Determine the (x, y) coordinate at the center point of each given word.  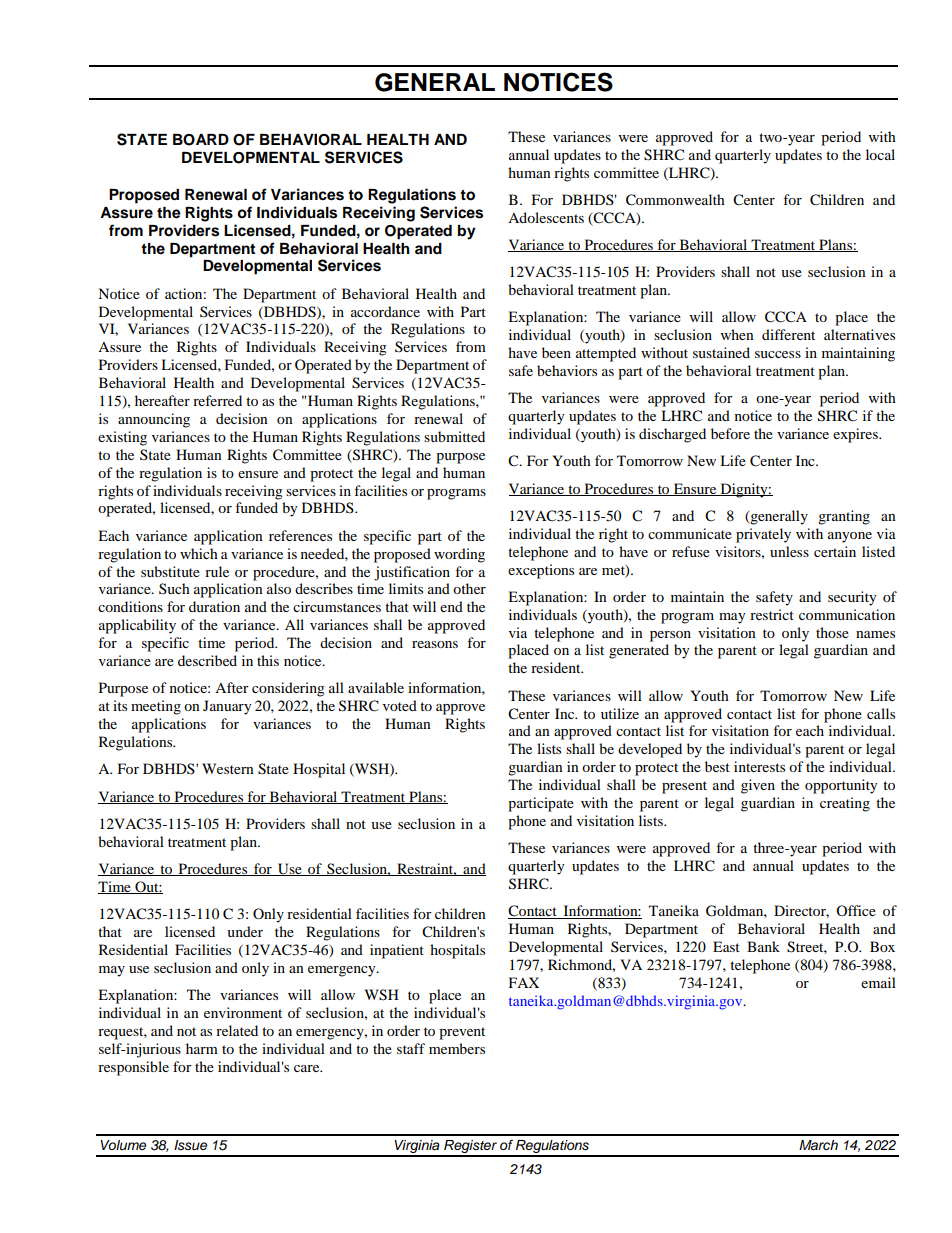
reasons (435, 644)
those (832, 632)
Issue (190, 1145)
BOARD (201, 140)
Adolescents (546, 217)
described (207, 660)
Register (470, 1148)
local (880, 154)
